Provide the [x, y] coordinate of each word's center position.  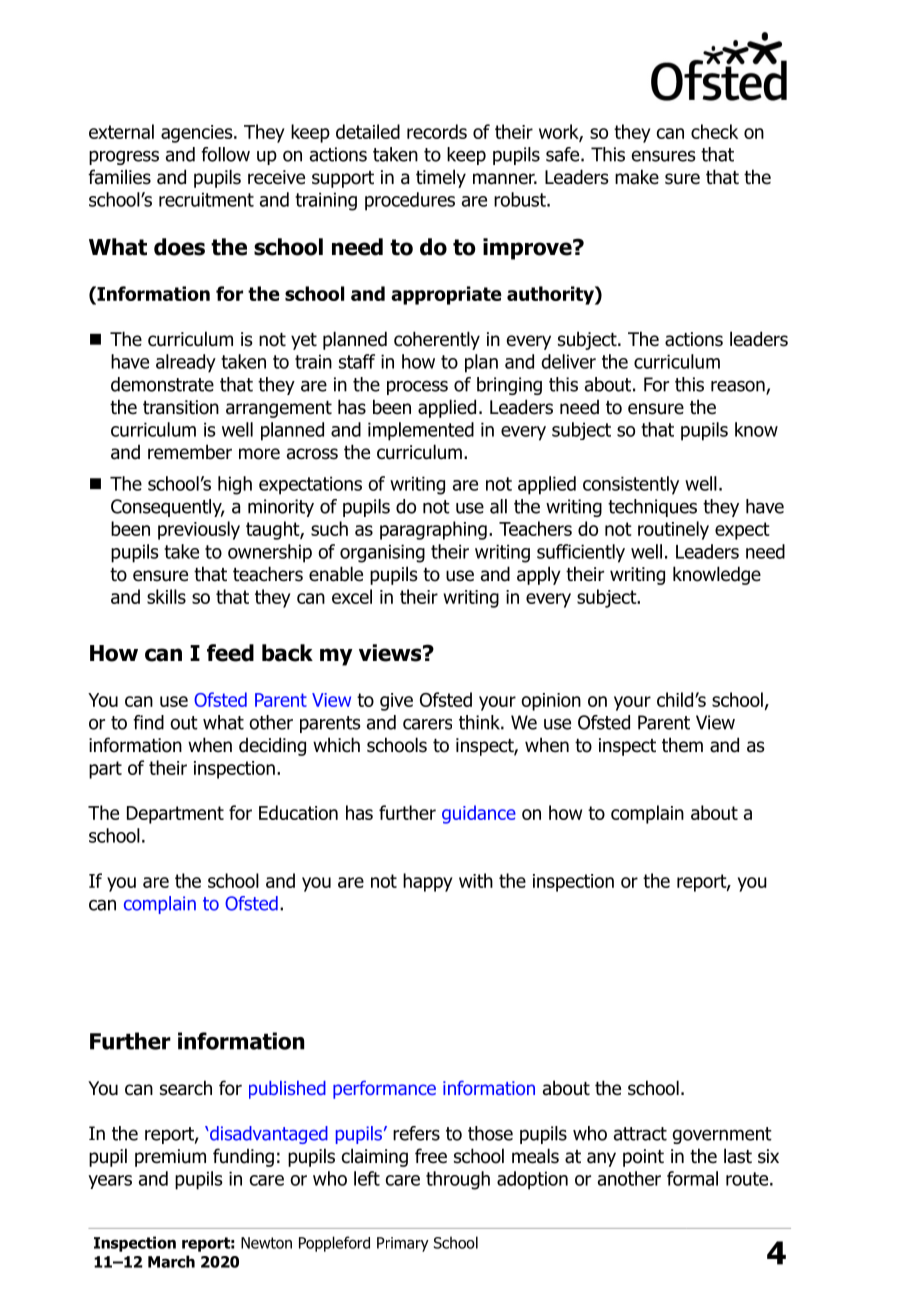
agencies [198, 134]
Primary [403, 1244]
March [171, 1261]
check [714, 131]
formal [692, 1178]
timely [441, 178]
